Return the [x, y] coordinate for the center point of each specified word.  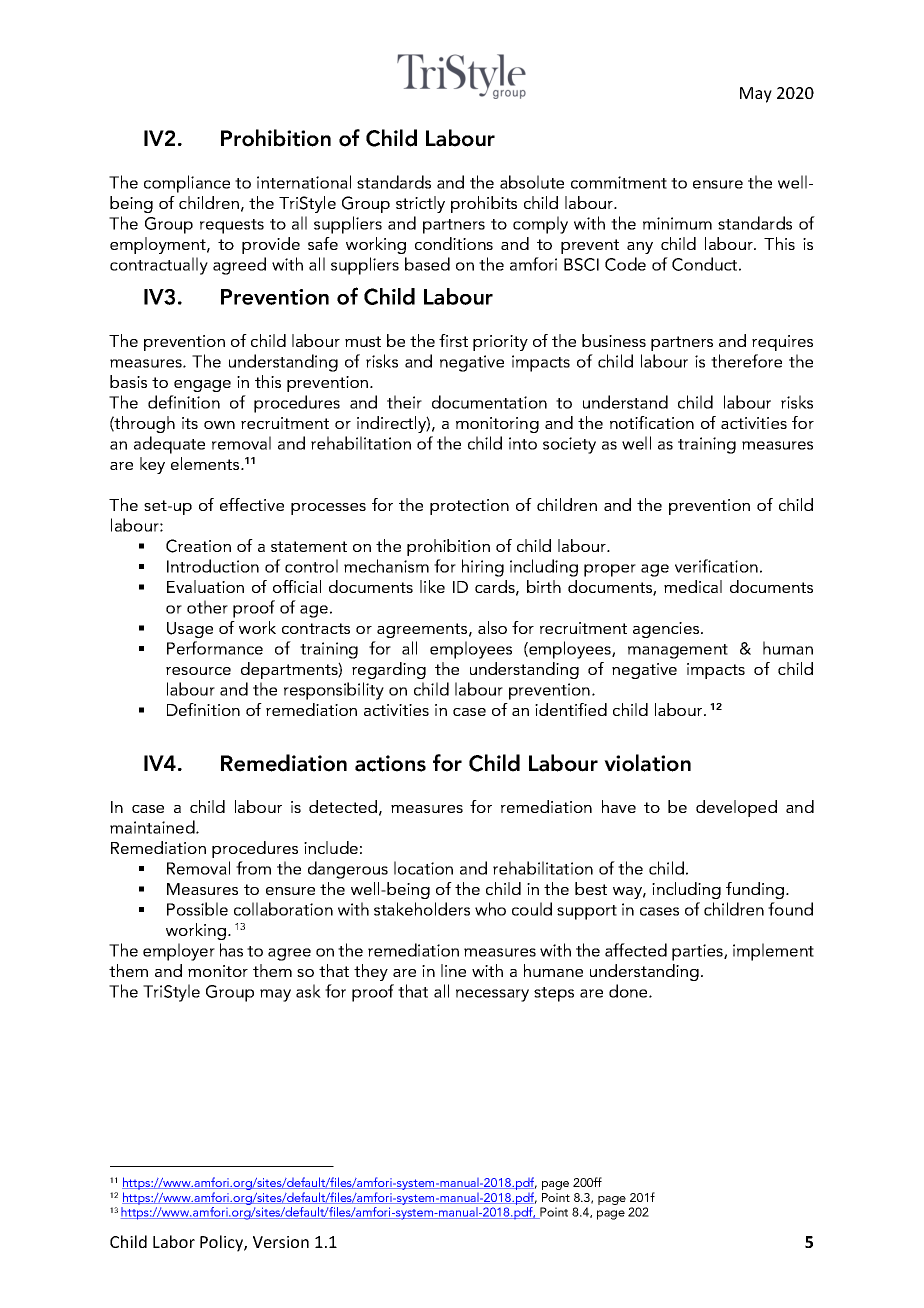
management [678, 651]
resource [198, 671]
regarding [389, 670]
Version [281, 1242]
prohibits [484, 204]
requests [232, 226]
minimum [677, 223]
